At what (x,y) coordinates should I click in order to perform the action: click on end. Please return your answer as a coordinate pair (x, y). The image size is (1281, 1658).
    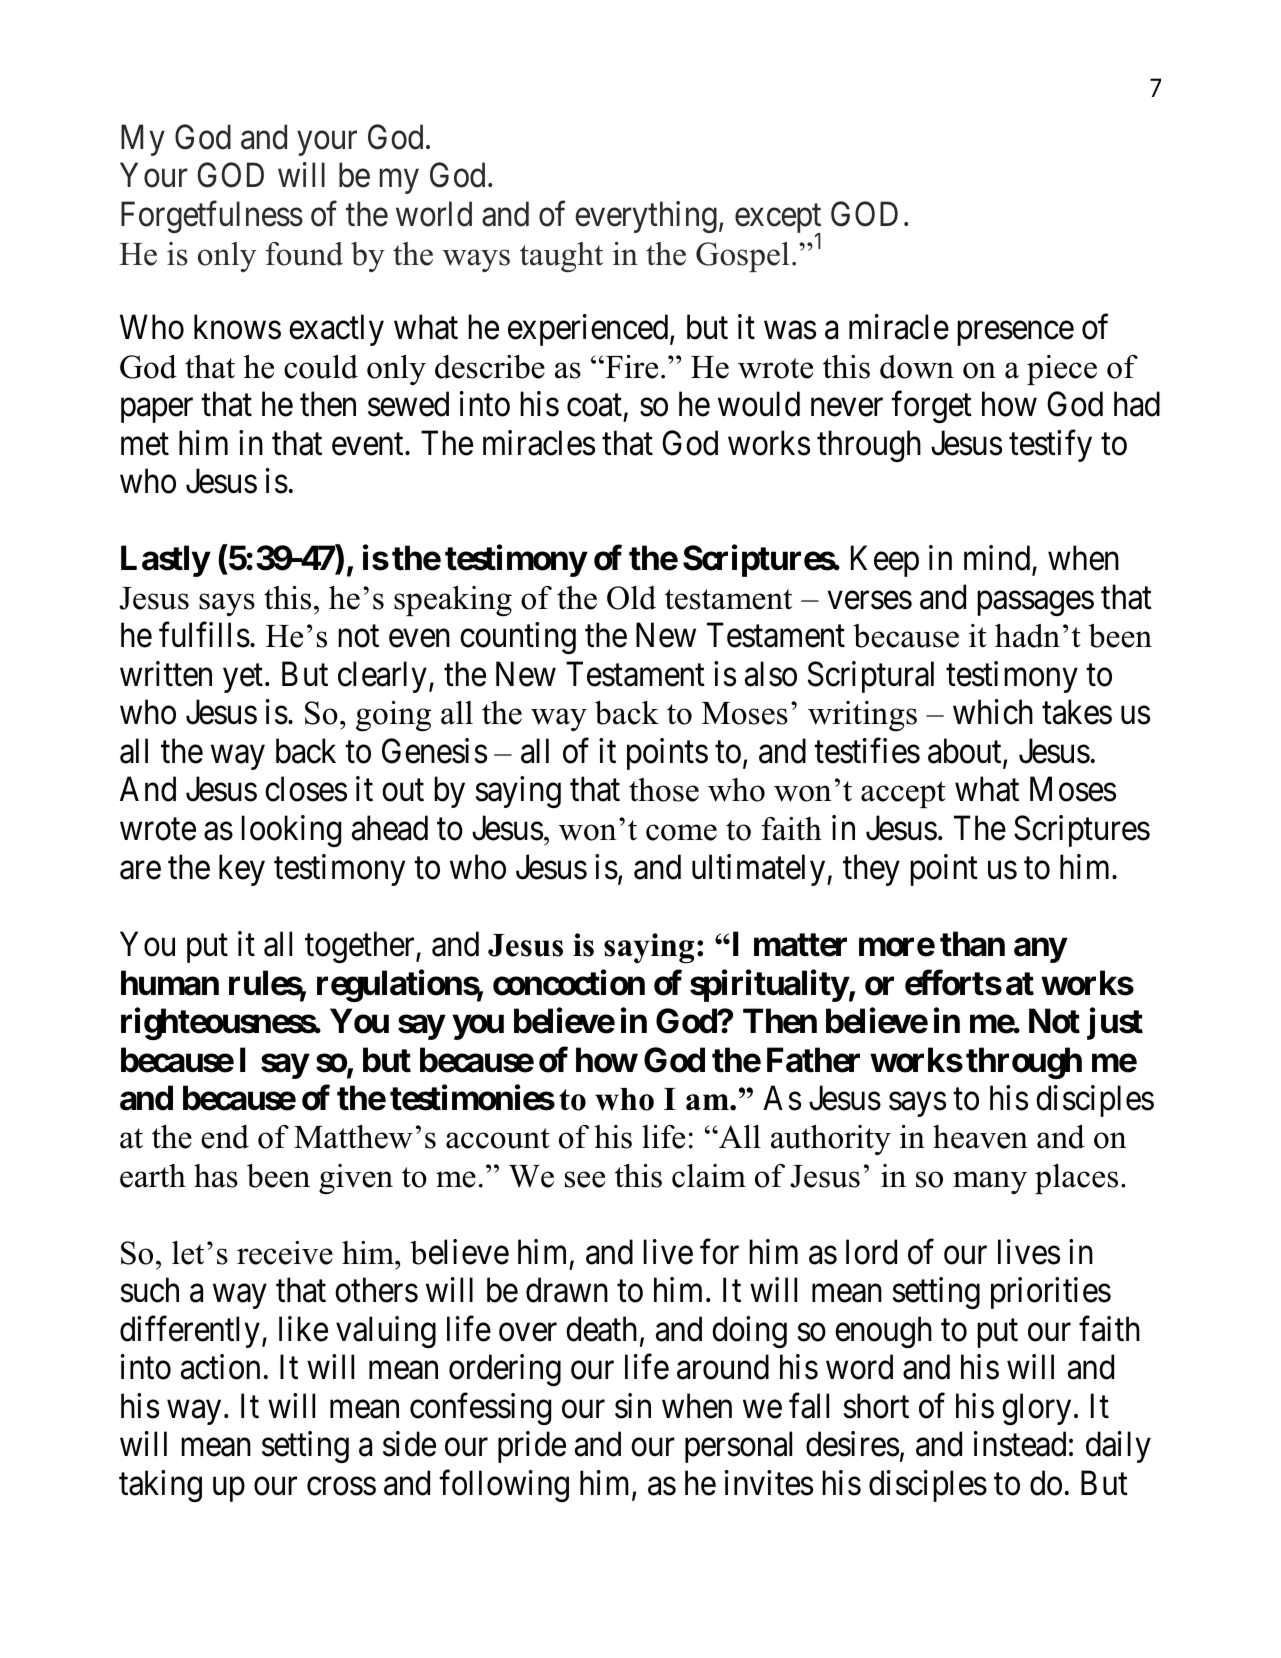
    Looking at the image, I should click on (225, 1137).
